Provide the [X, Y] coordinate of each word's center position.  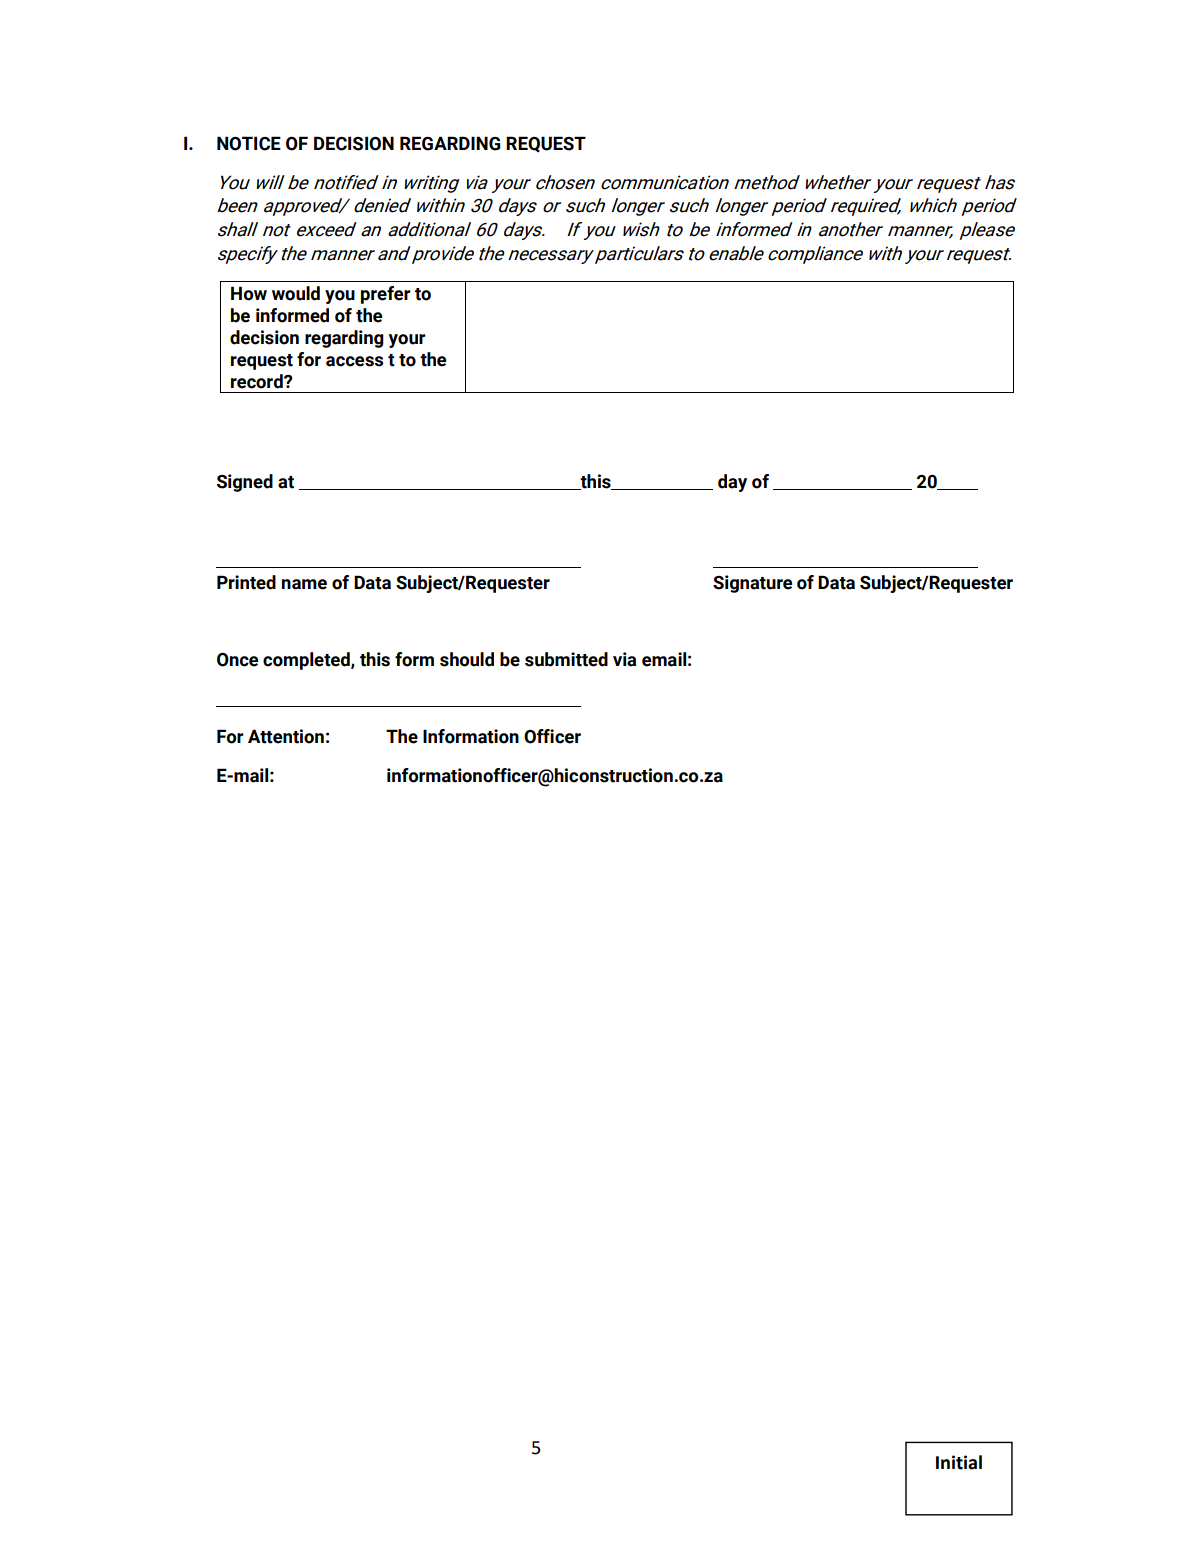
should [467, 659]
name [304, 584]
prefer [386, 295]
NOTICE [249, 143]
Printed [246, 582]
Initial [959, 1462]
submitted [566, 659]
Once [237, 660]
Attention [286, 736]
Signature [752, 584]
